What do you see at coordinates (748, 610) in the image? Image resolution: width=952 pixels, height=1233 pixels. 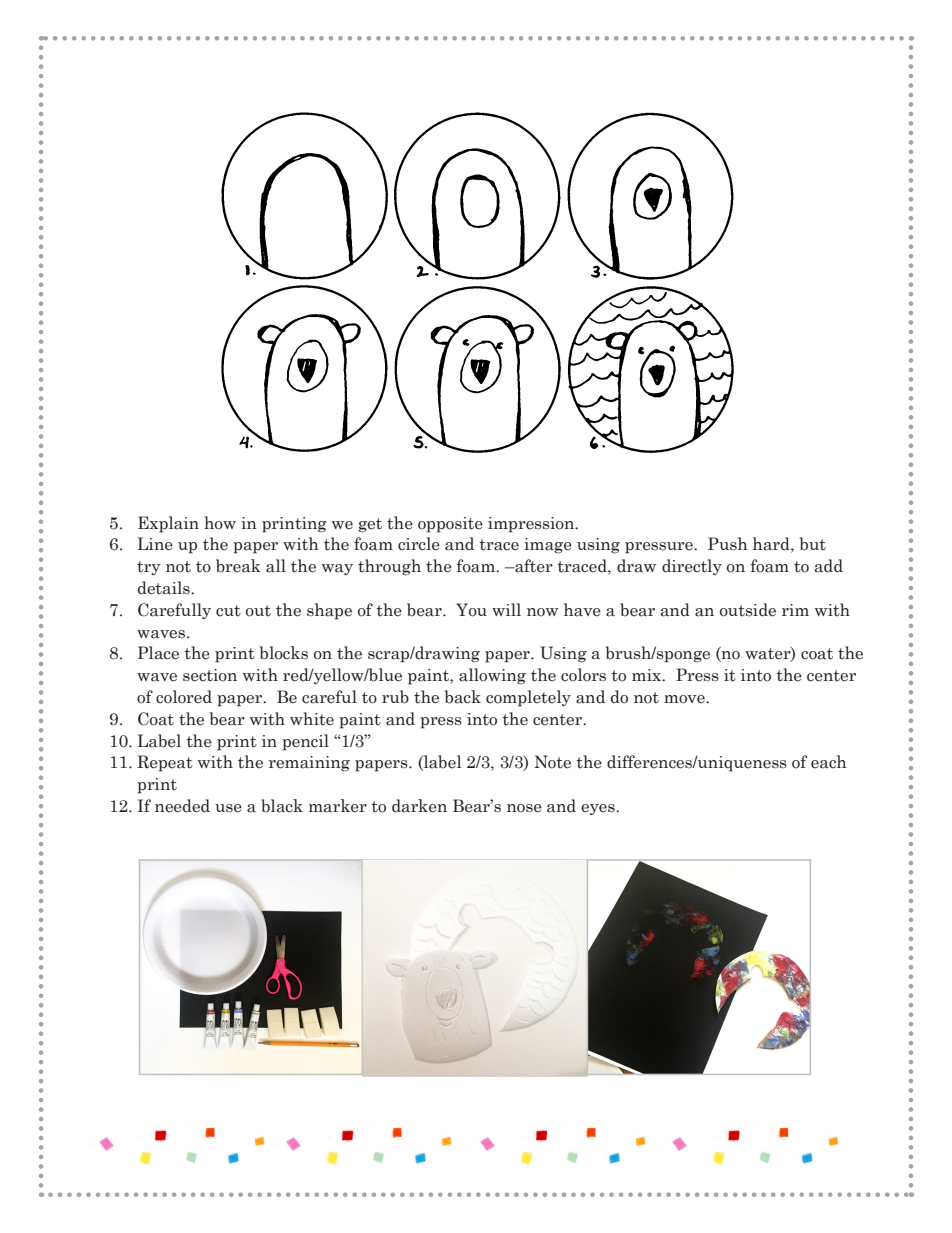 I see `outside` at bounding box center [748, 610].
